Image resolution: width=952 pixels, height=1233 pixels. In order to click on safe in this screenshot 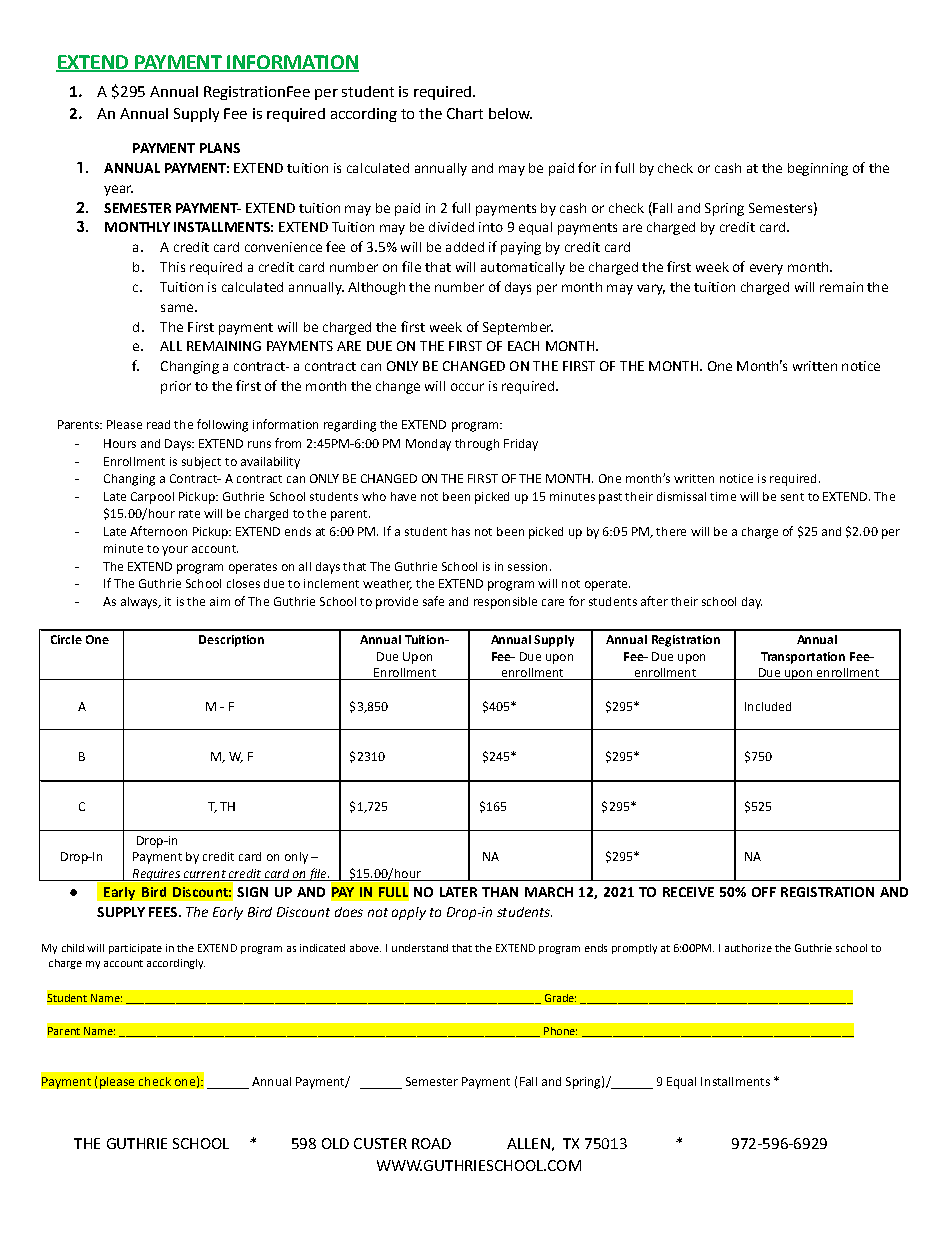, I will do `click(433, 601)`.
